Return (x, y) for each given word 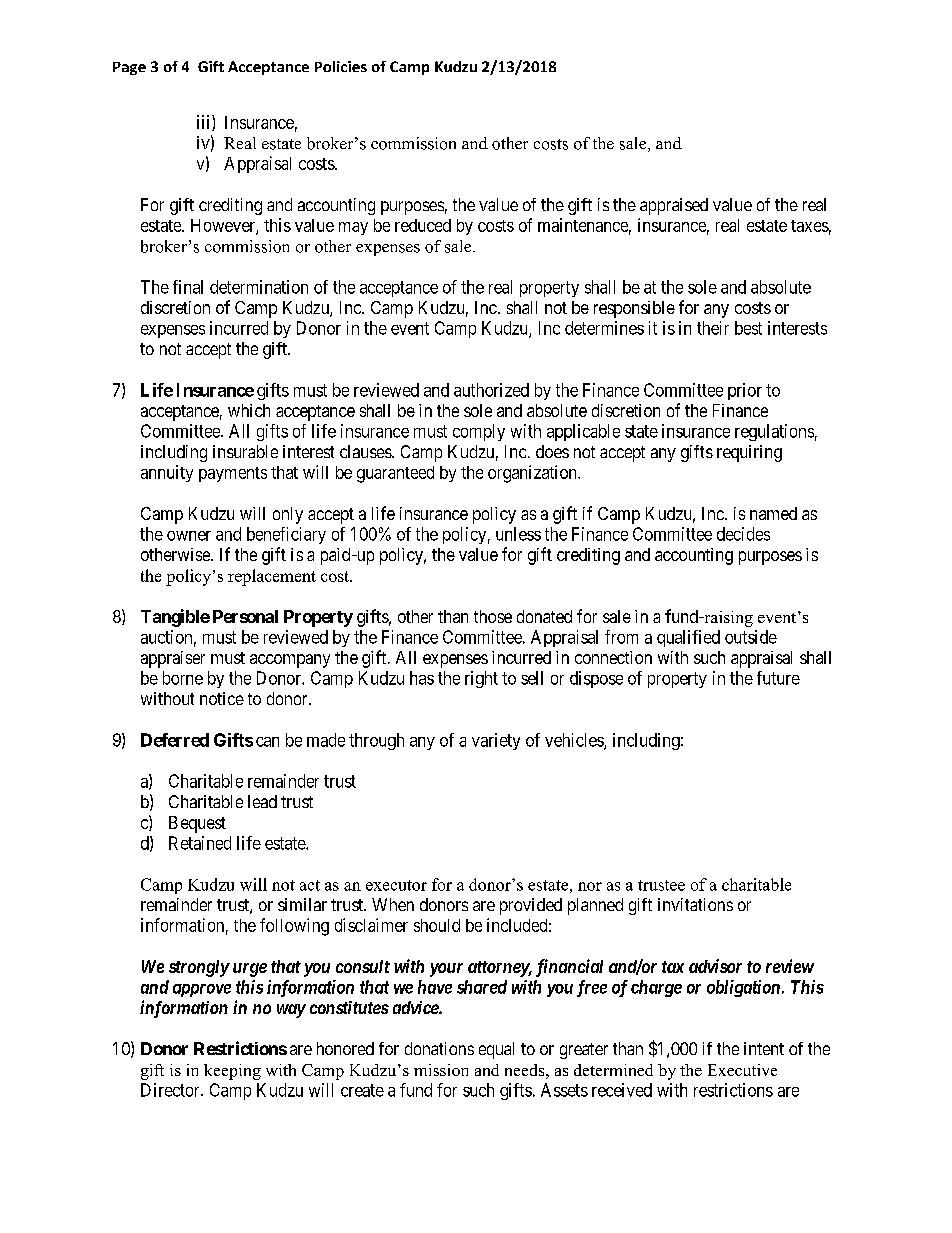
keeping (232, 1072)
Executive (742, 1070)
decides (743, 534)
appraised (674, 206)
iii (205, 123)
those (493, 616)
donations (439, 1048)
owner (189, 536)
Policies (341, 66)
